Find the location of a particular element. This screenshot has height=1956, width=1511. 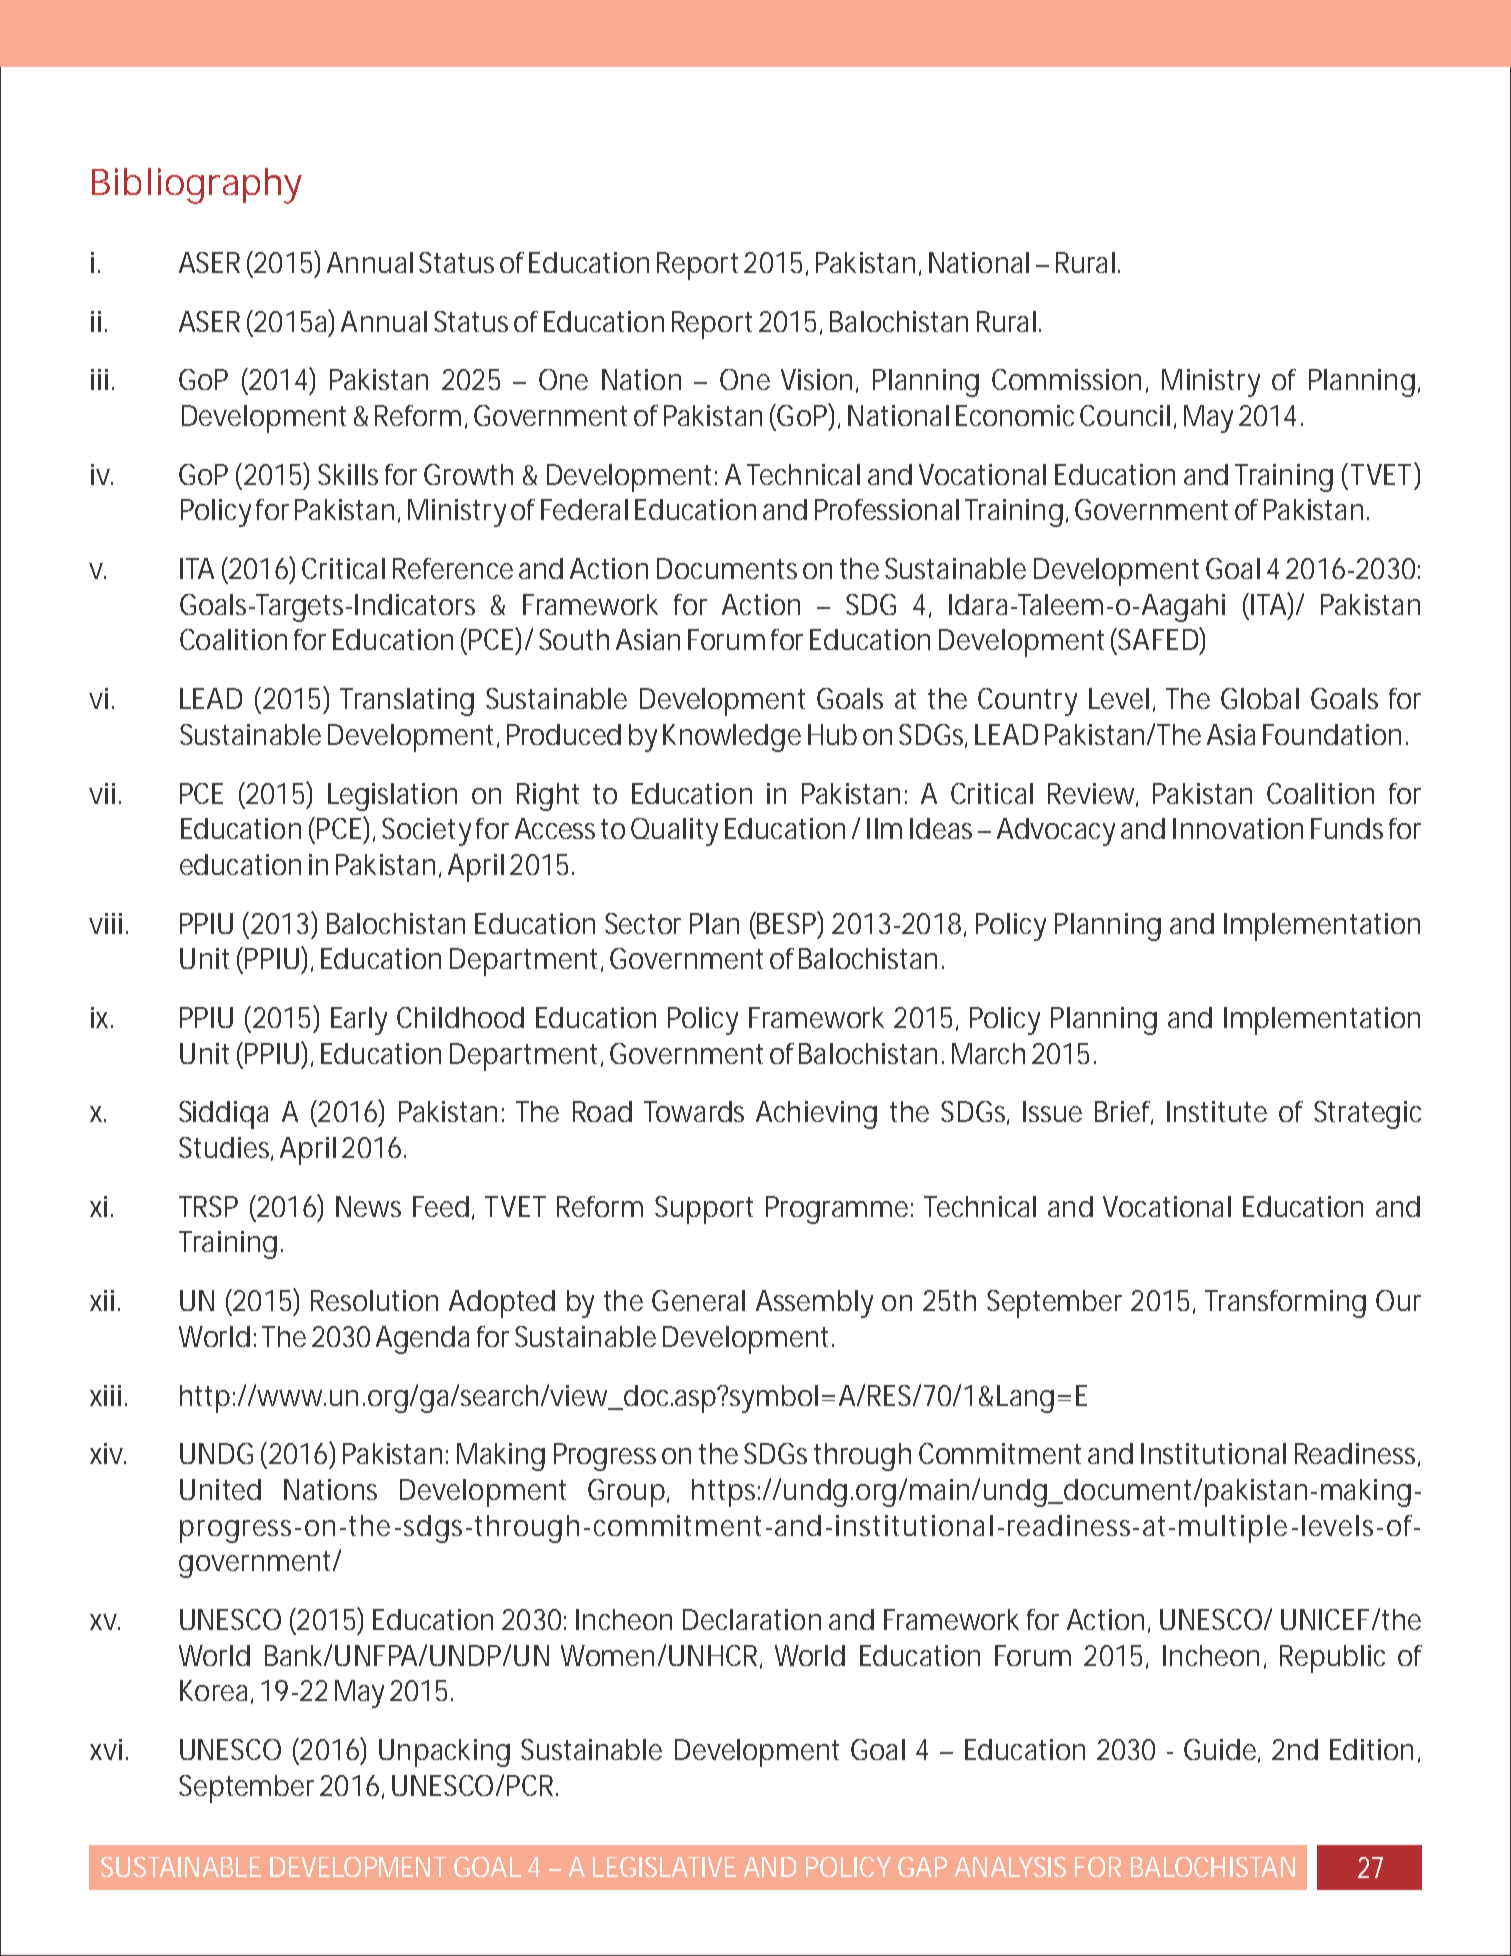

General is located at coordinates (698, 1300).
